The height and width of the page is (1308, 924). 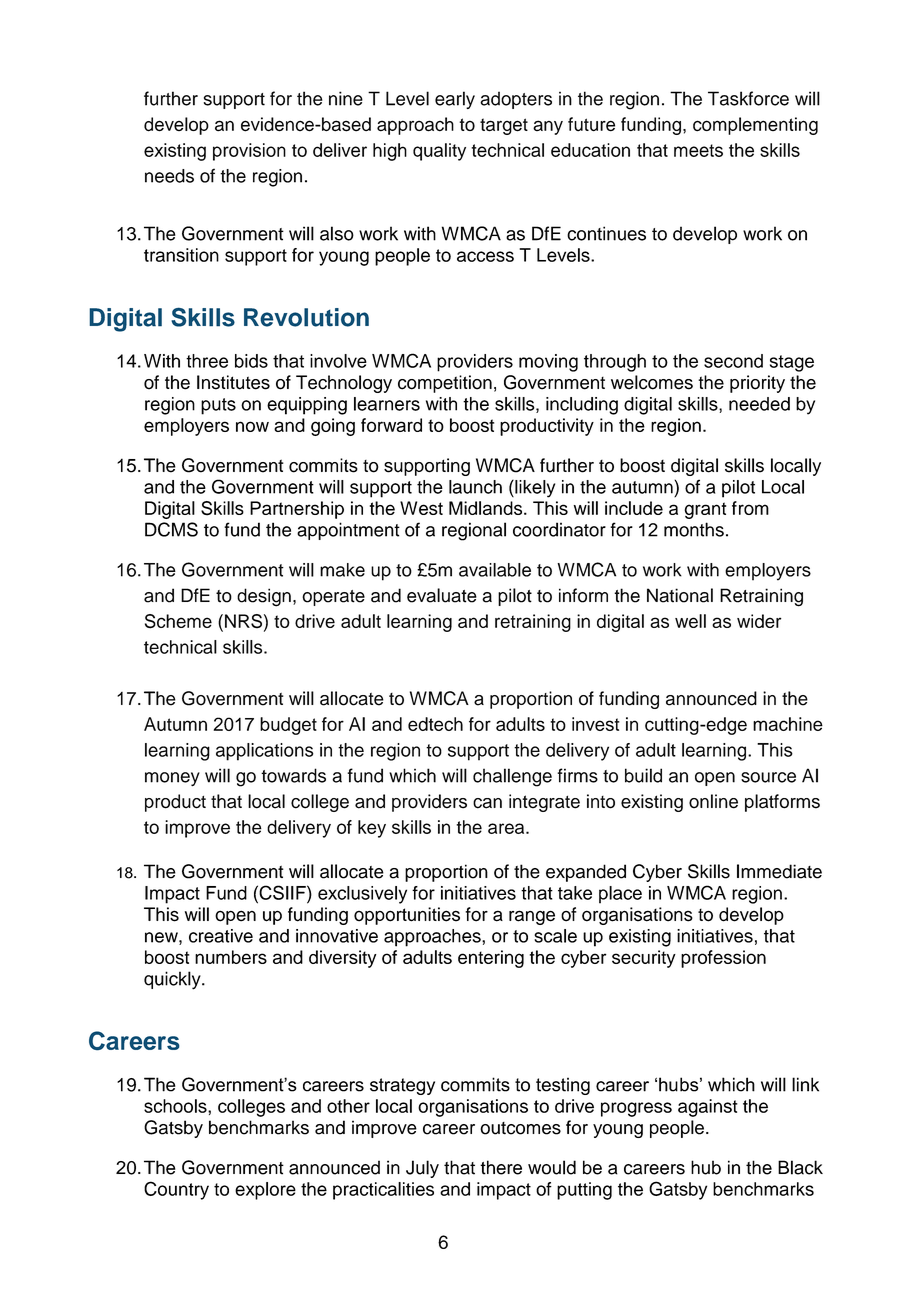 What do you see at coordinates (233, 382) in the page?
I see `Institutes` at bounding box center [233, 382].
